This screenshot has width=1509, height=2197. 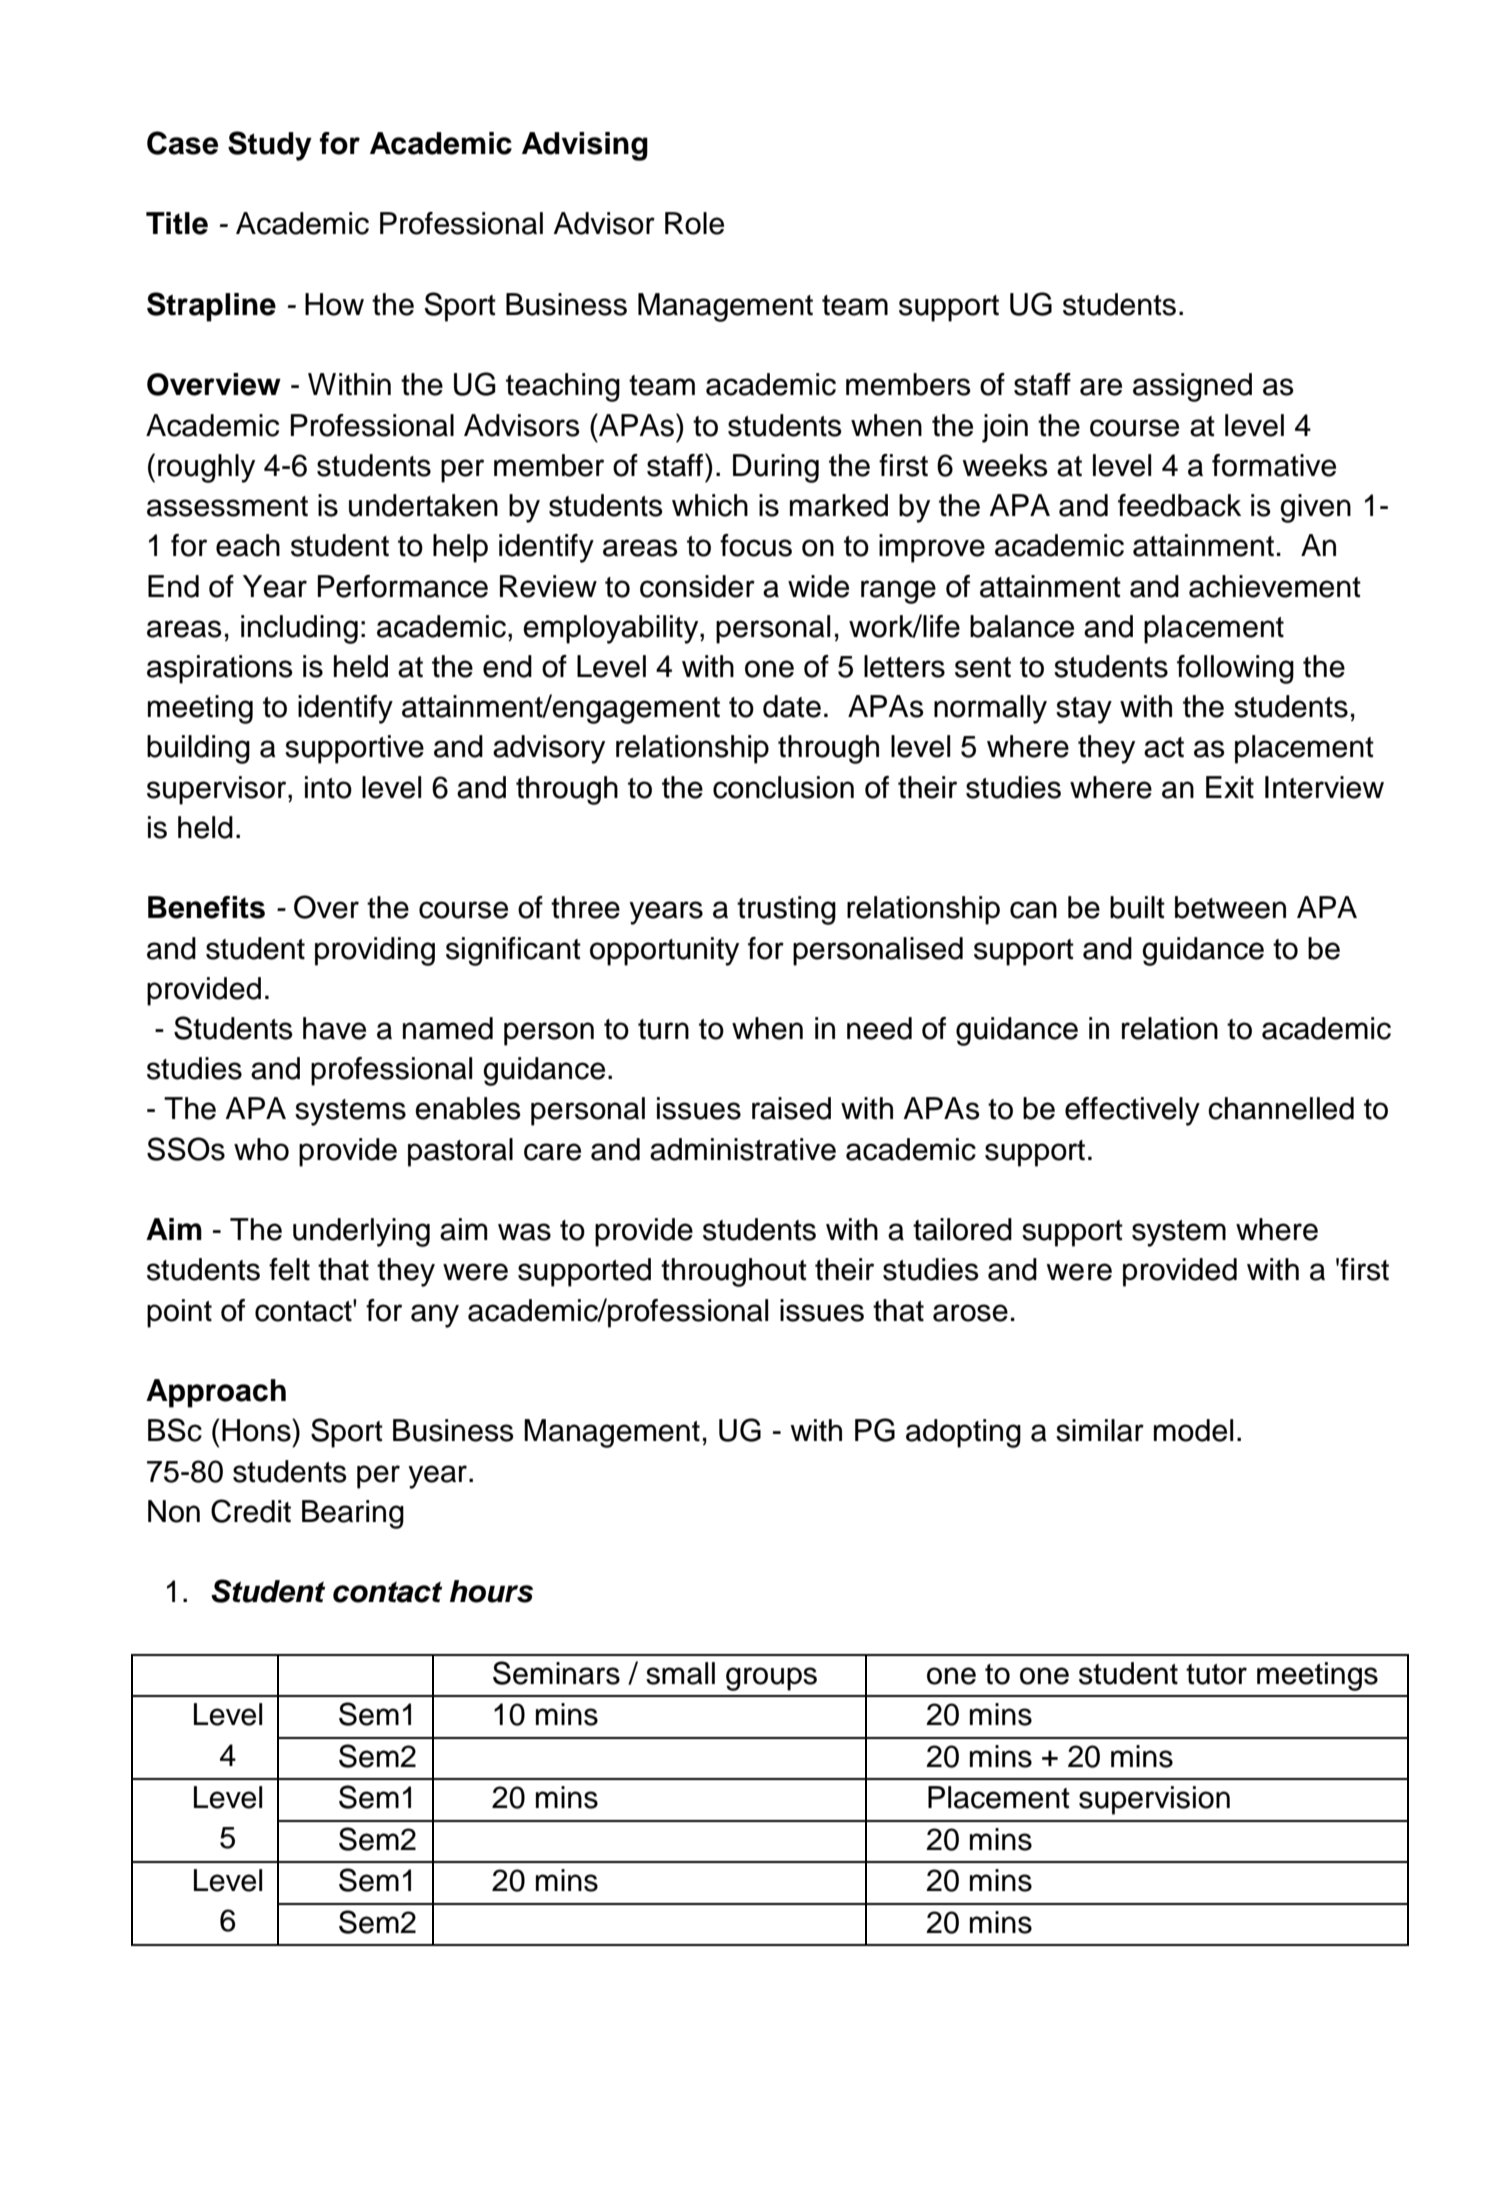 What do you see at coordinates (743, 1149) in the screenshot?
I see `administrative` at bounding box center [743, 1149].
